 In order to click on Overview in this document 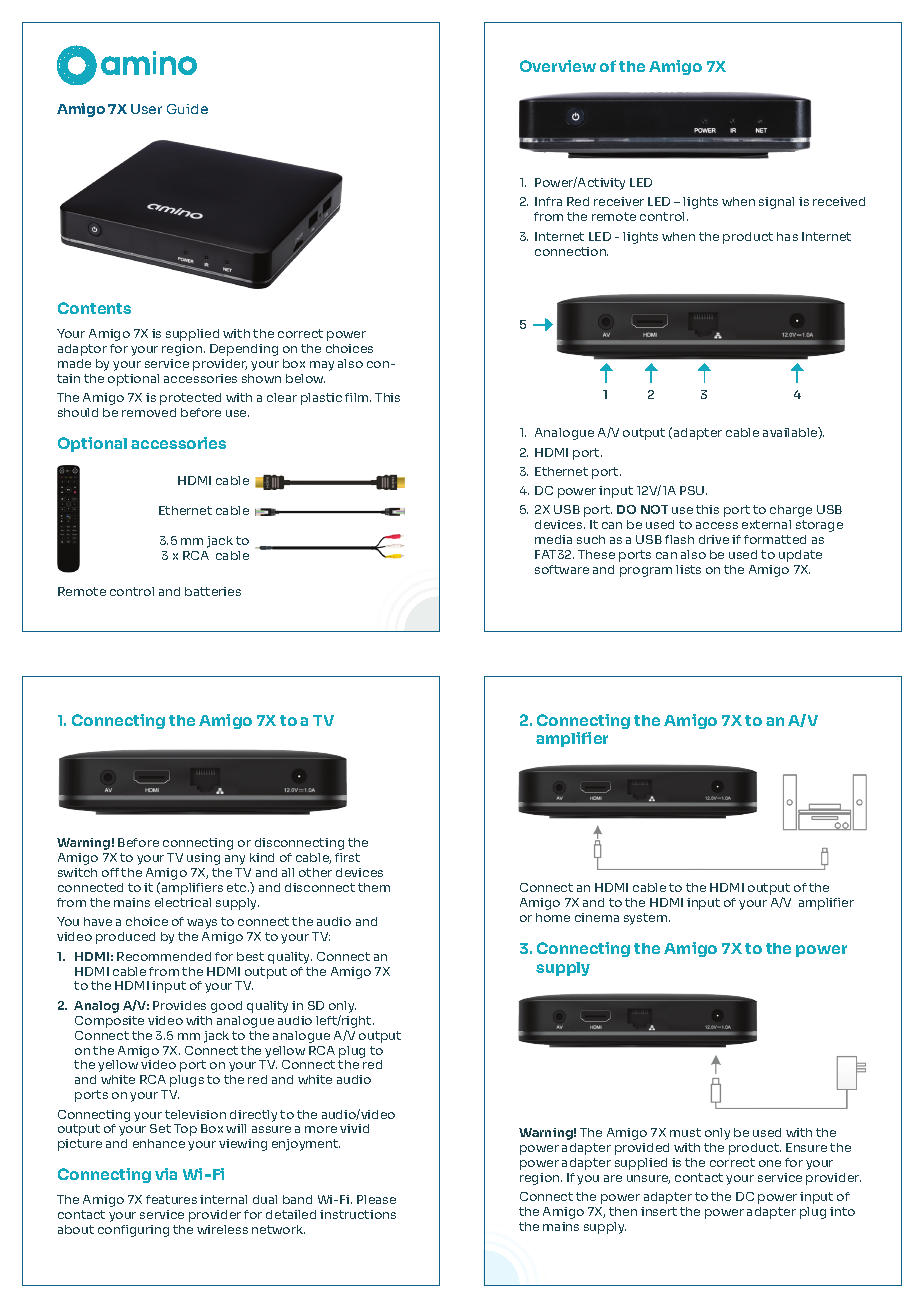, I will do `click(558, 66)`.
